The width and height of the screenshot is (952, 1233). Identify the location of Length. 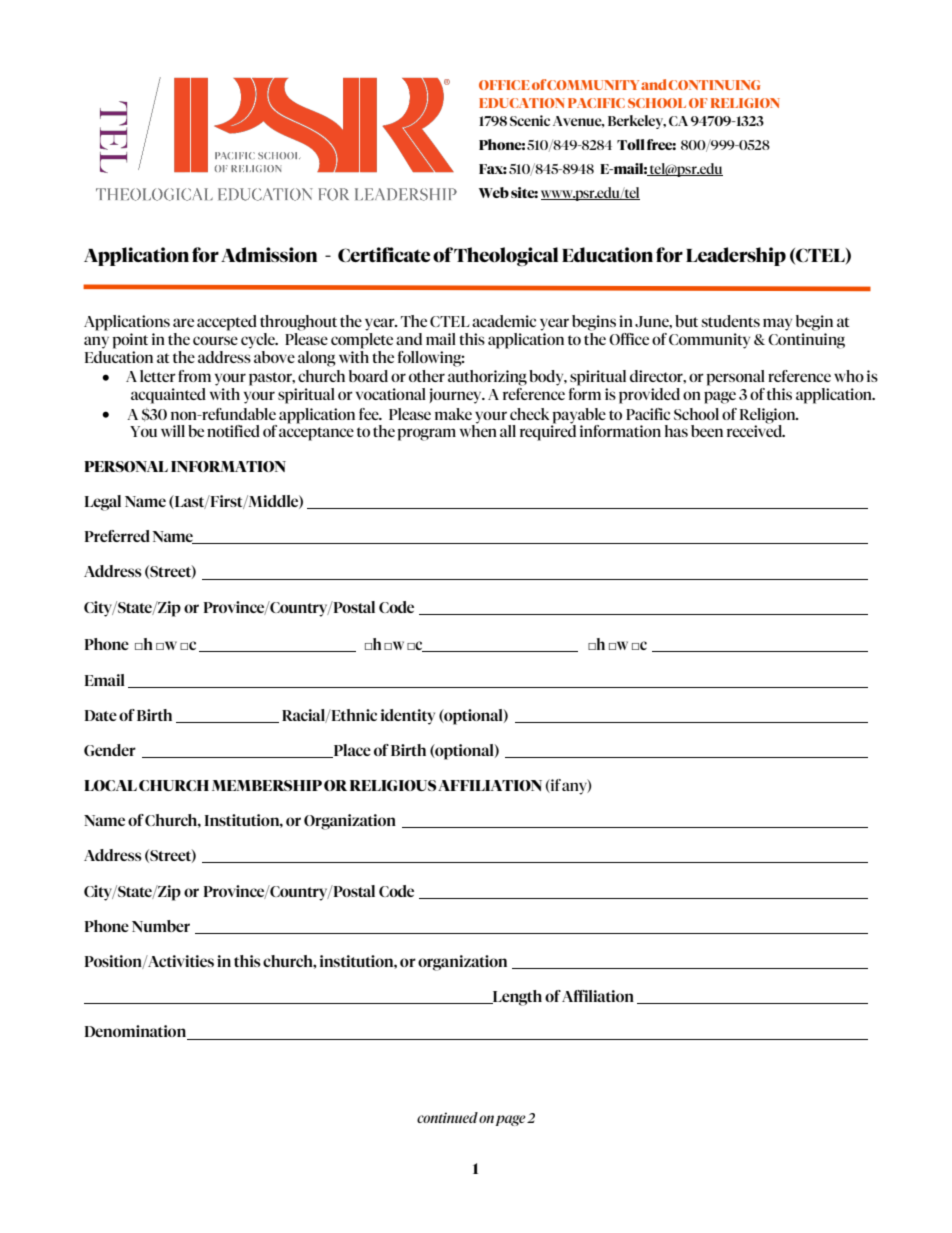
(516, 998).
